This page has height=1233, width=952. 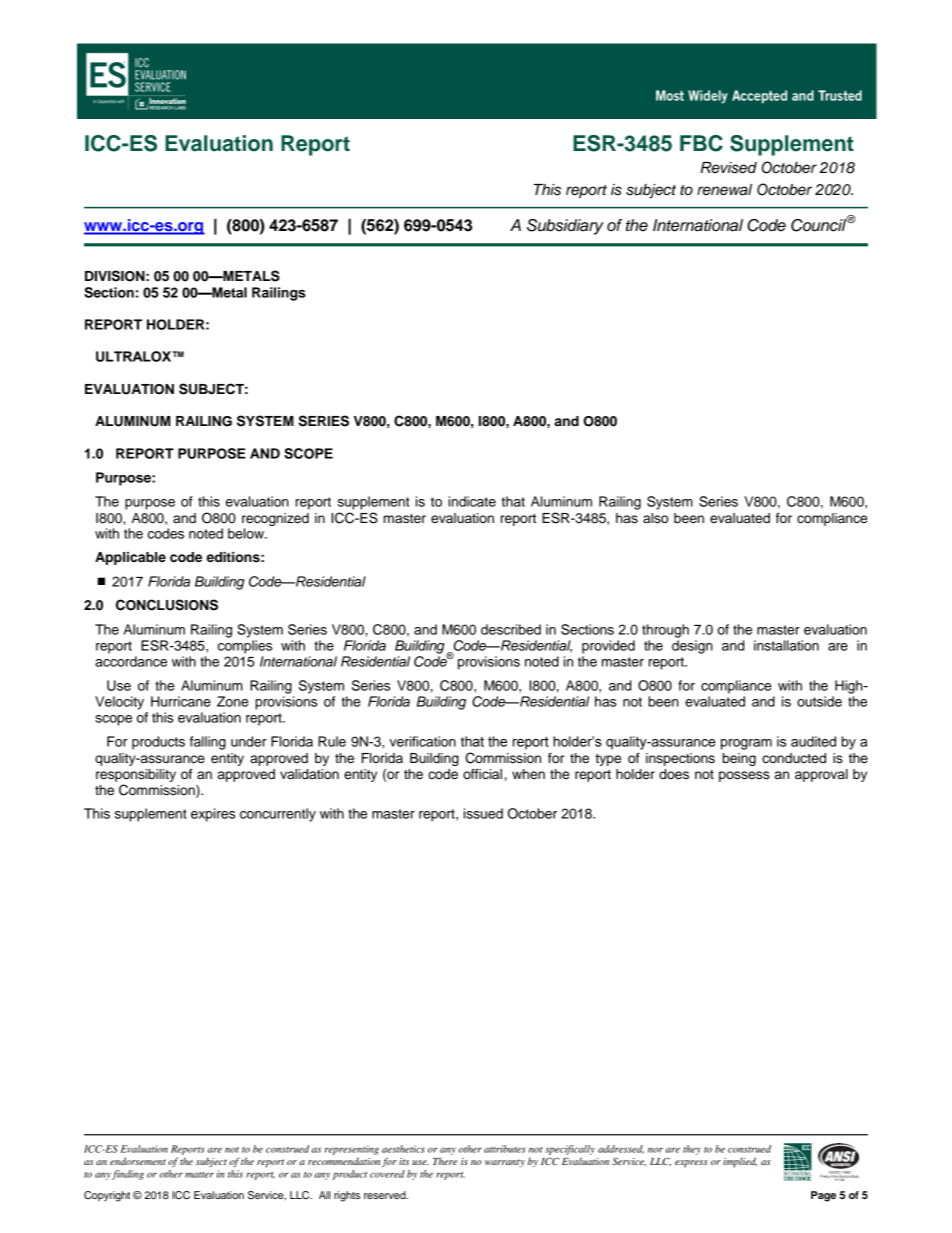 I want to click on Revised, so click(x=728, y=168).
